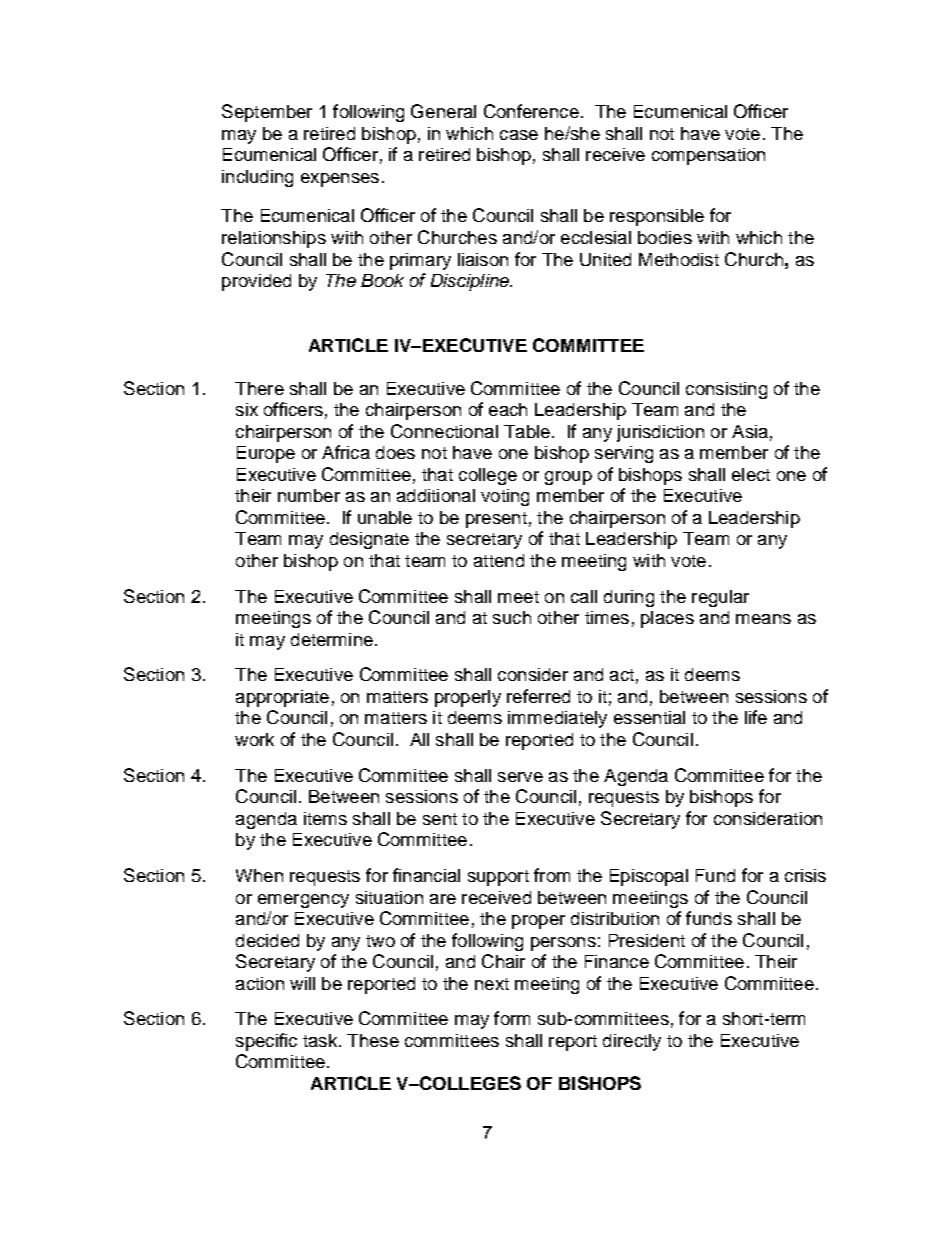  I want to click on case, so click(519, 135).
